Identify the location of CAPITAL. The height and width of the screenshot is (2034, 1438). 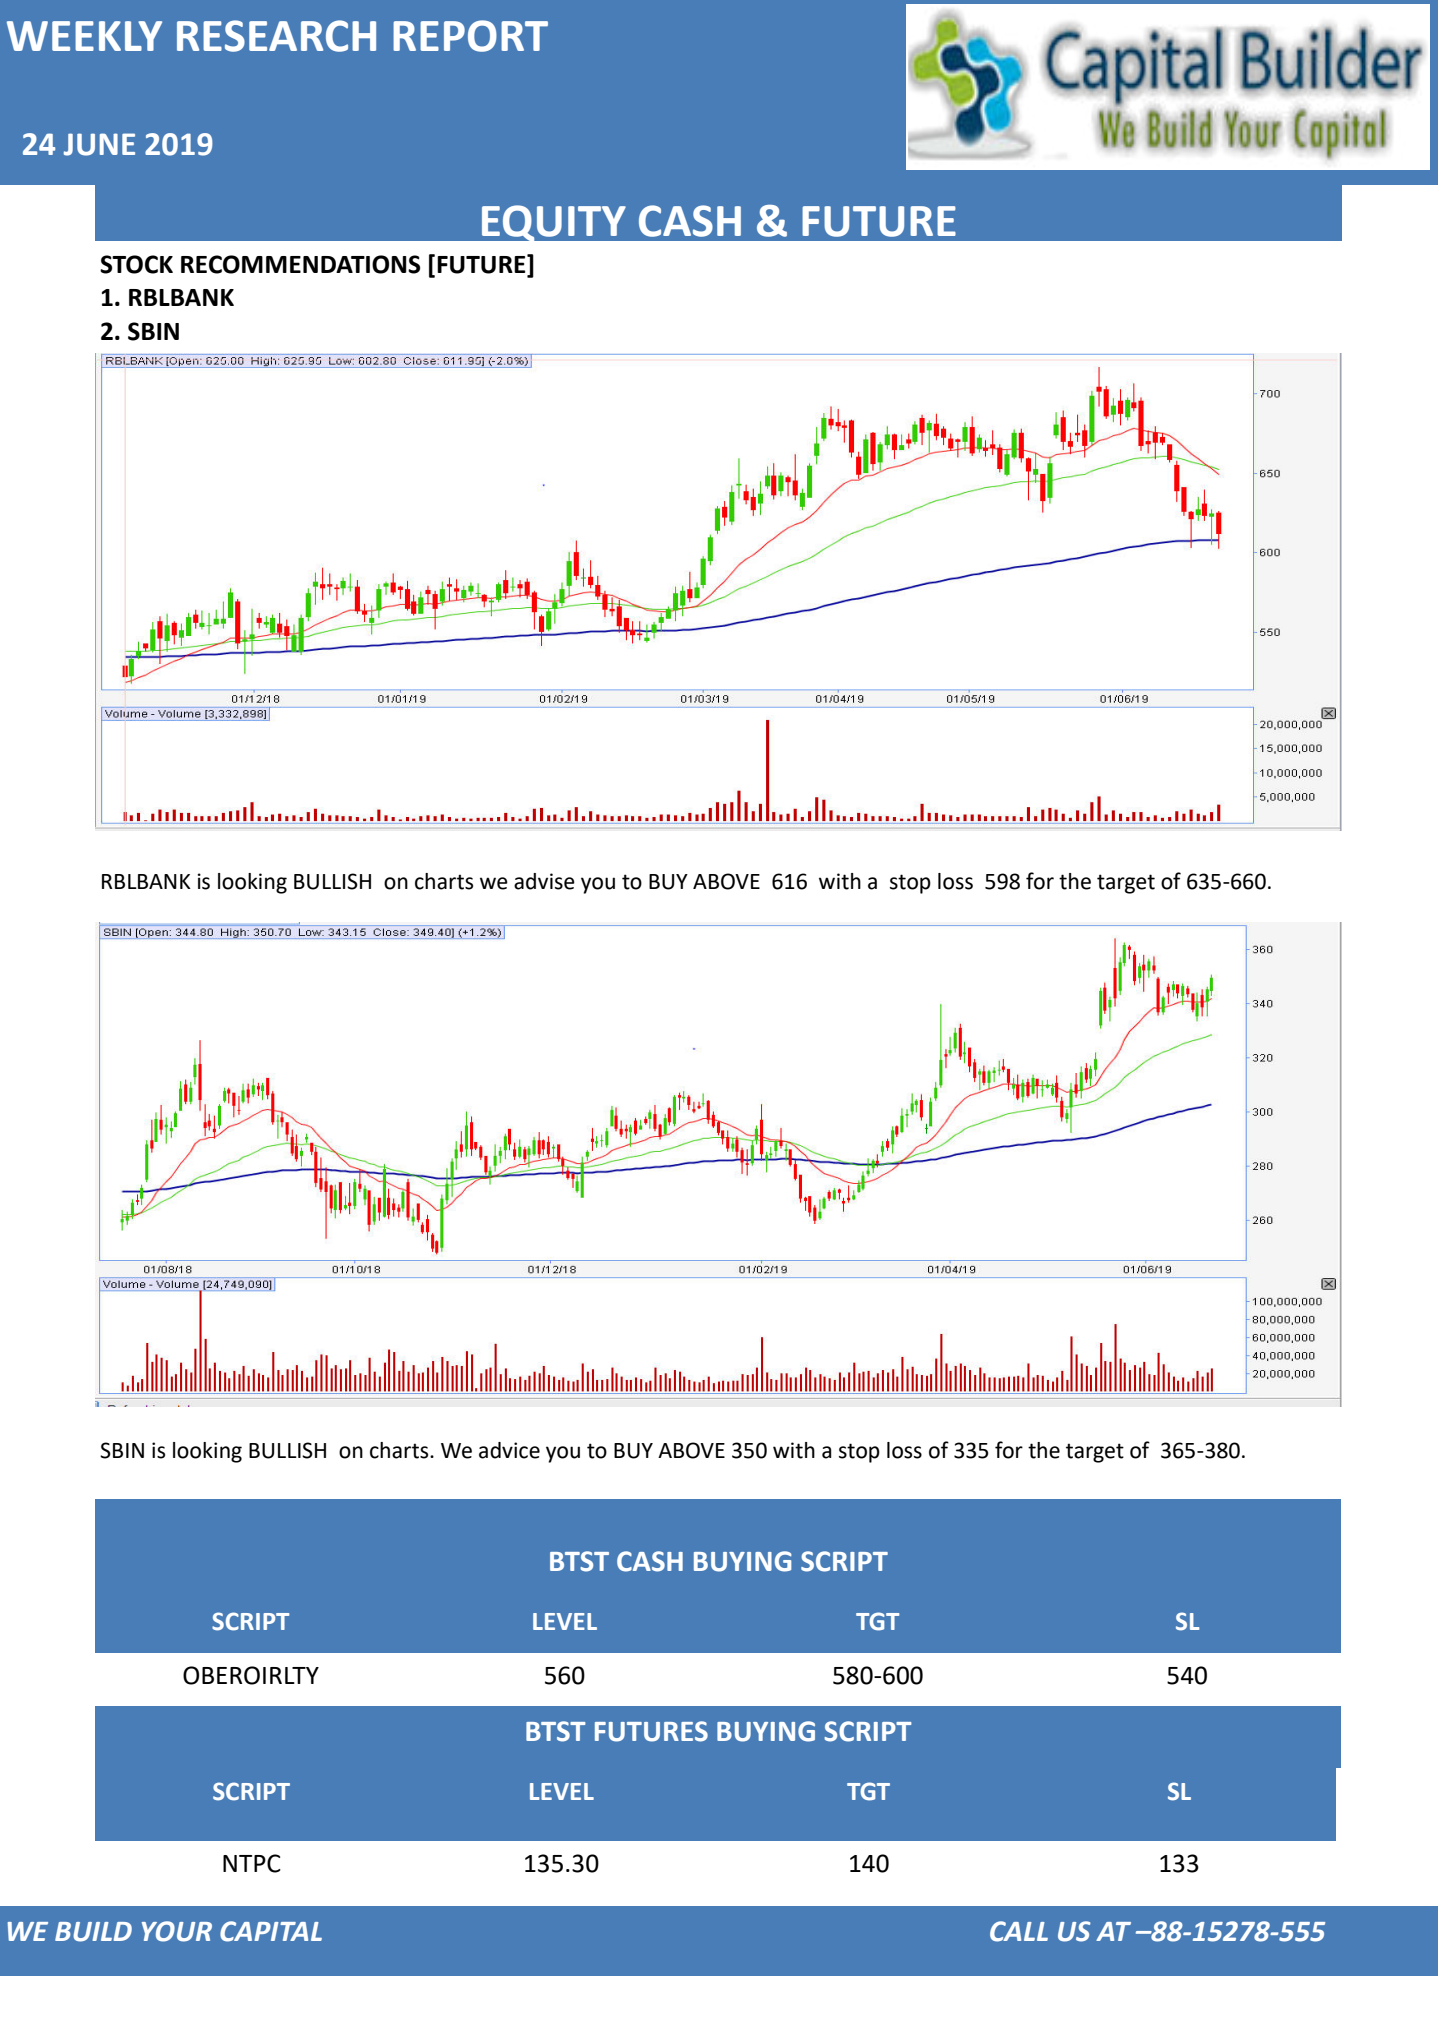
(271, 1931).
